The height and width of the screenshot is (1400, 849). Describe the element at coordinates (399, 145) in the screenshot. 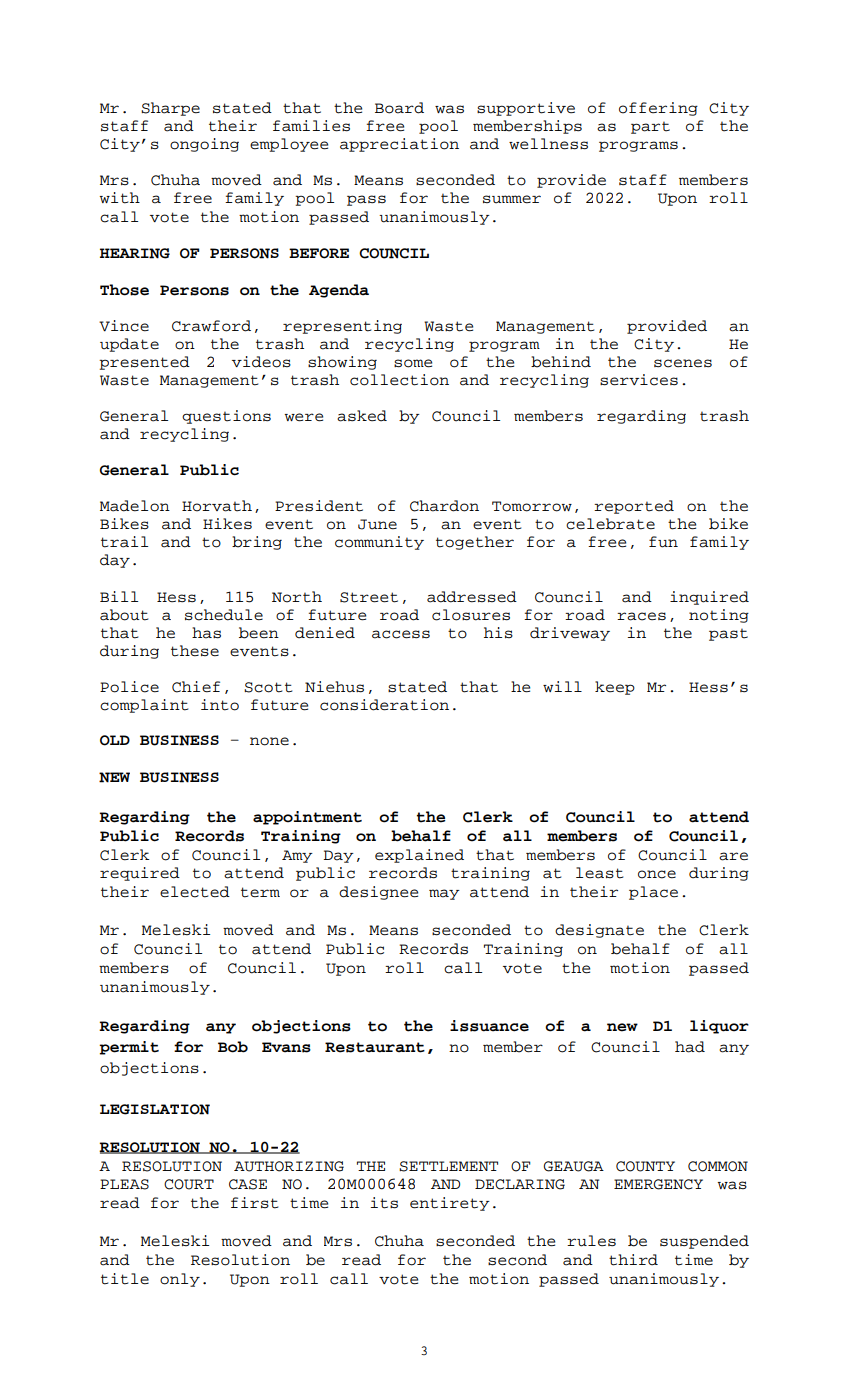

I see `appreciation` at that location.
